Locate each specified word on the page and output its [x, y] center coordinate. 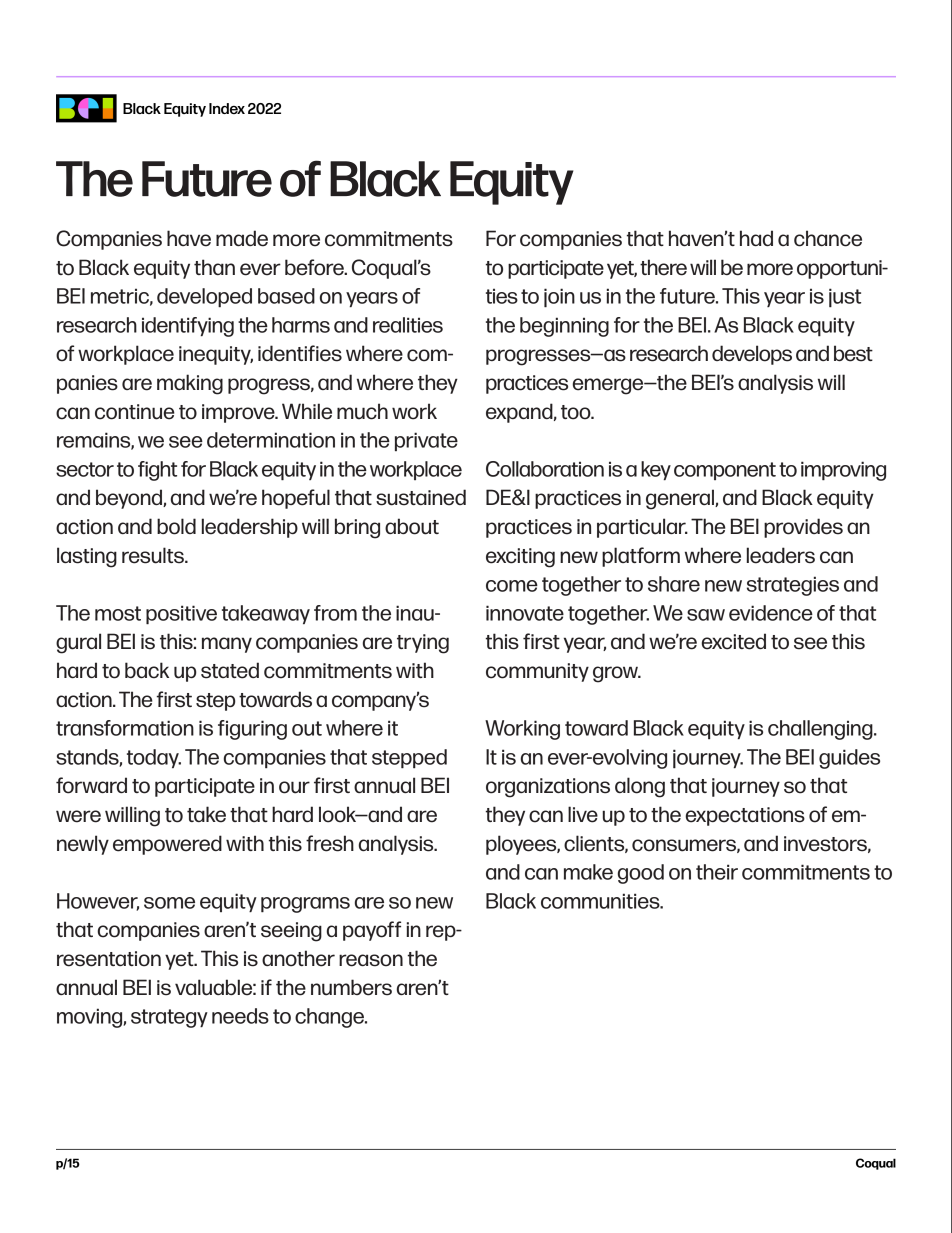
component [725, 471]
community [537, 672]
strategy [169, 1018]
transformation [125, 728]
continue [135, 412]
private [426, 441]
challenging [821, 730]
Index [227, 108]
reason [371, 960]
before [315, 267]
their [717, 872]
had [756, 238]
